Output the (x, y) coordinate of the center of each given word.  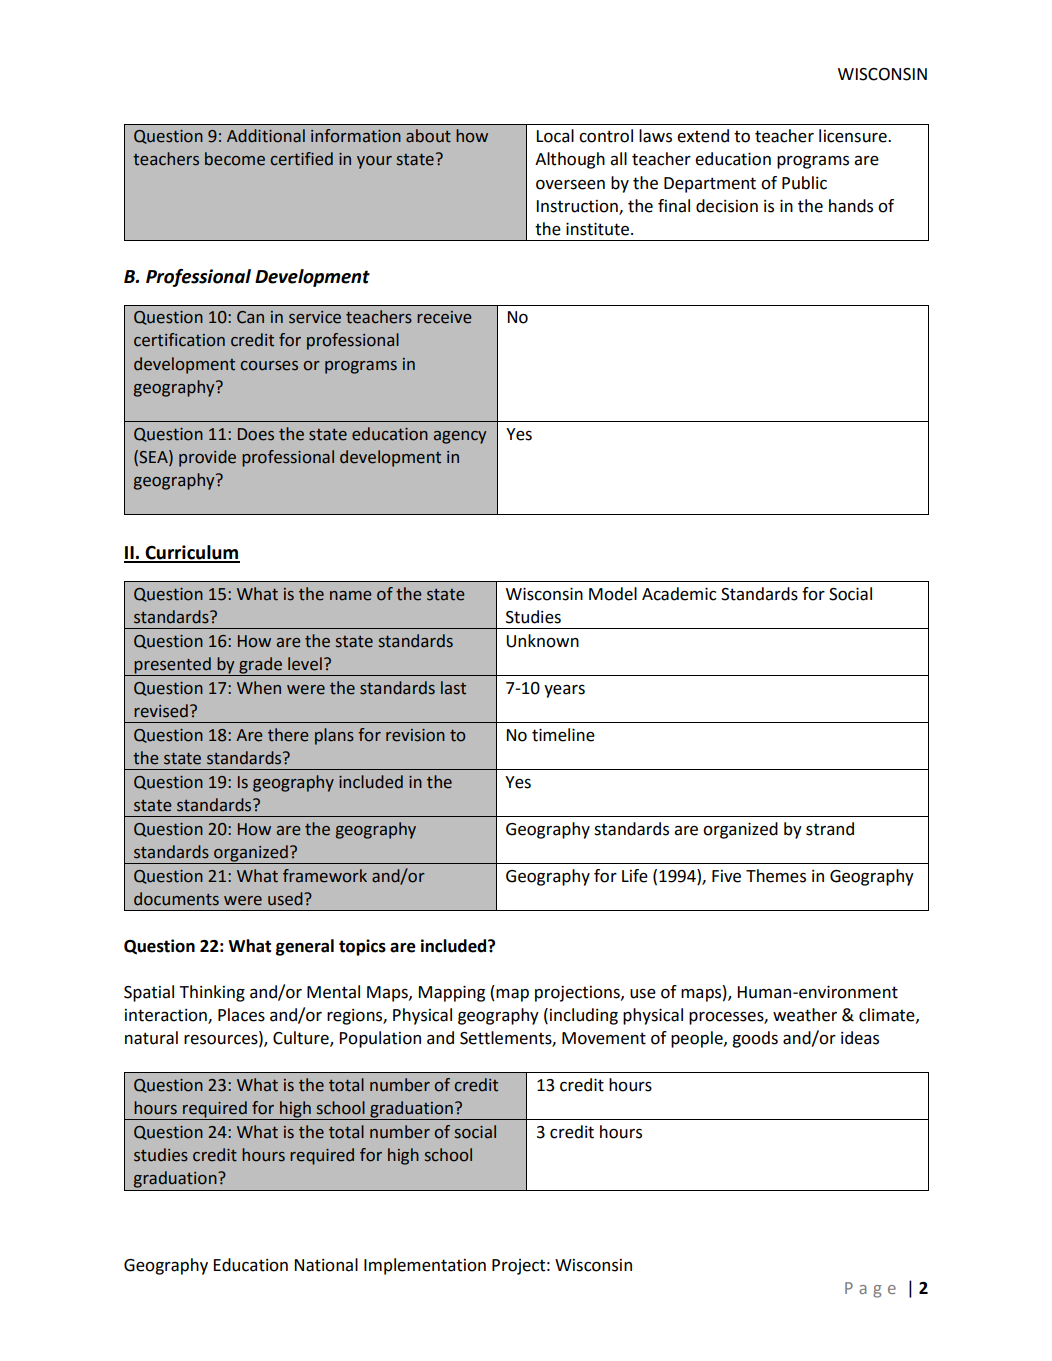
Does (256, 434)
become (235, 159)
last (453, 688)
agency (460, 437)
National (326, 1265)
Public (804, 183)
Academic (679, 594)
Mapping (452, 993)
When (259, 688)
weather (805, 1015)
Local (555, 136)
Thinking (212, 993)
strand (830, 829)
